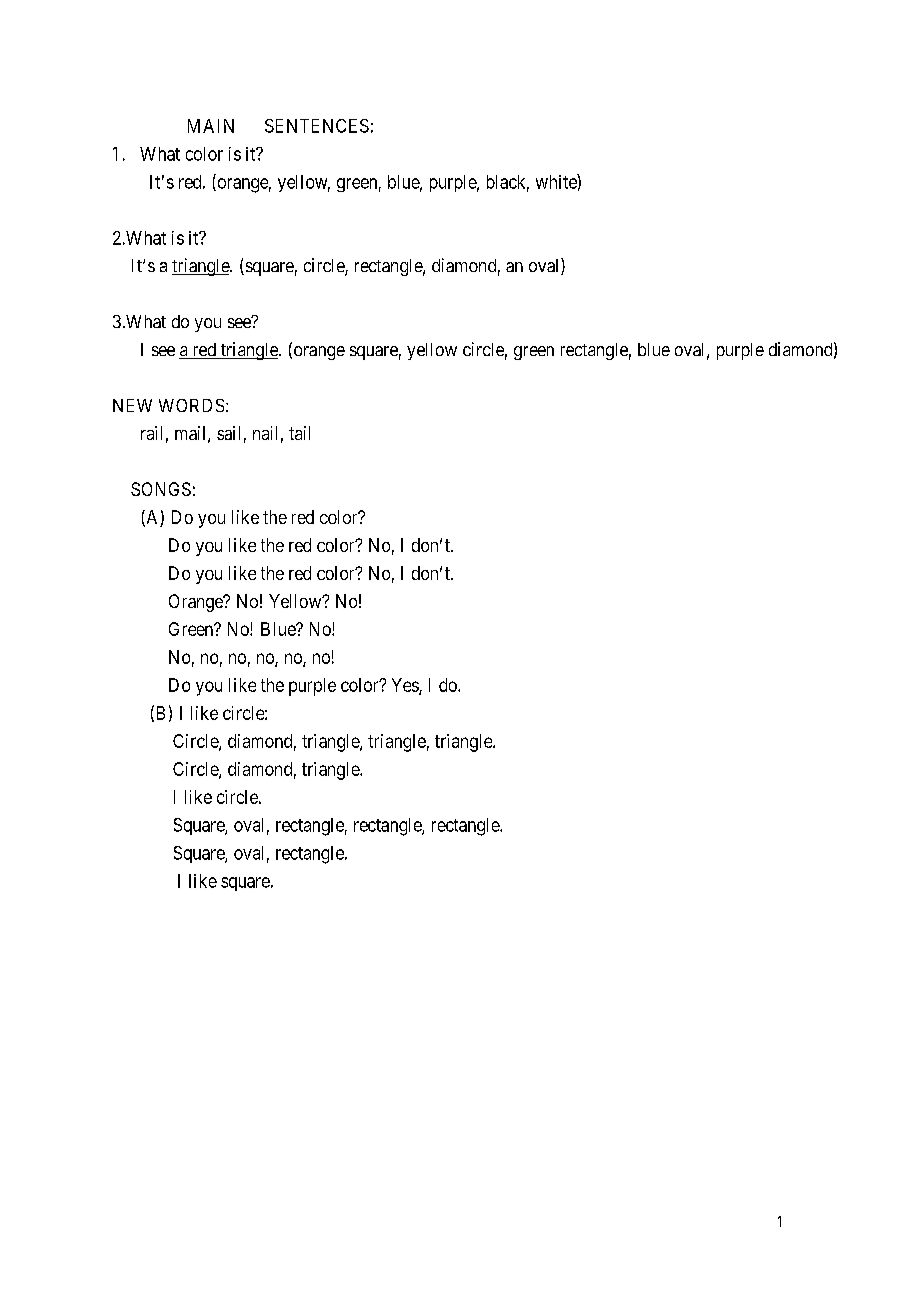  I want to click on sail, so click(228, 433).
